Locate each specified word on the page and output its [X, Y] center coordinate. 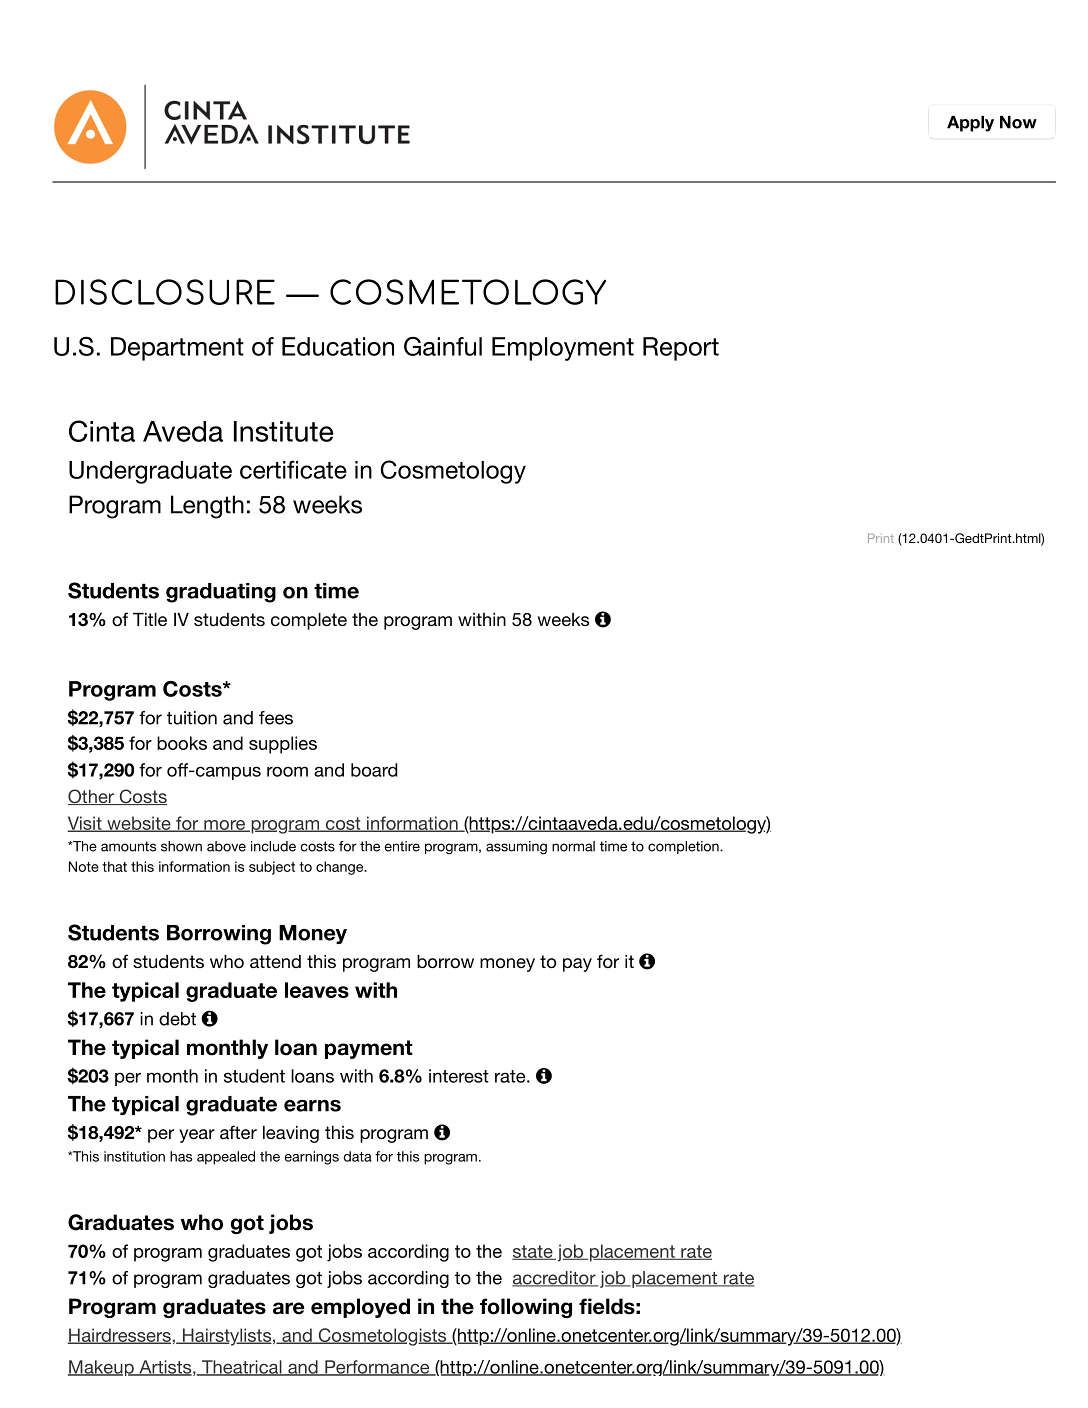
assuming [516, 848]
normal [573, 846]
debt [177, 1019]
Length [207, 507]
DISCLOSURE [165, 292]
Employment [563, 349]
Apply [970, 124]
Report [681, 349]
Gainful [443, 346]
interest [459, 1076]
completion [684, 847]
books [182, 743]
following [526, 1308]
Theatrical [242, 1368]
